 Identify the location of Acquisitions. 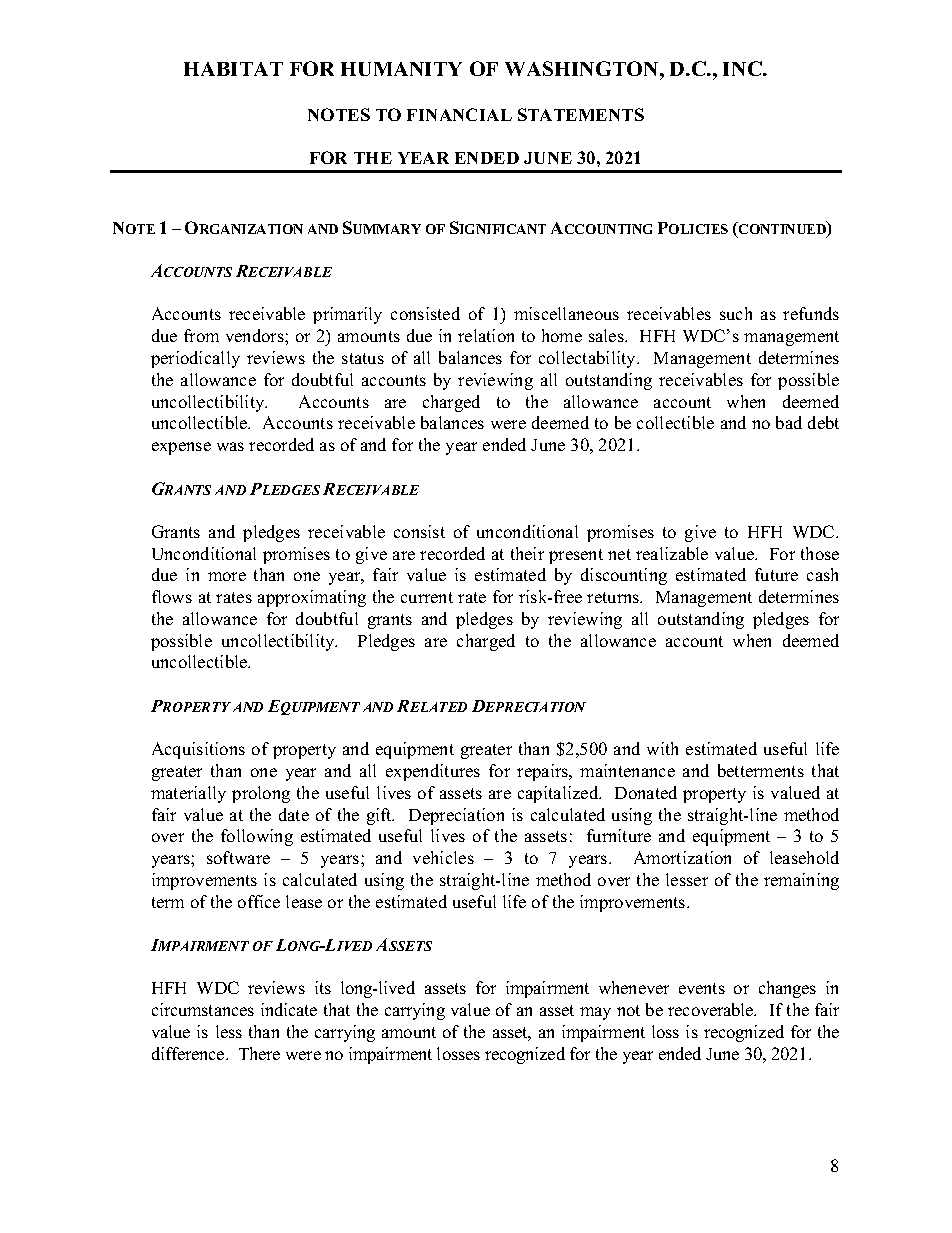
(198, 750).
